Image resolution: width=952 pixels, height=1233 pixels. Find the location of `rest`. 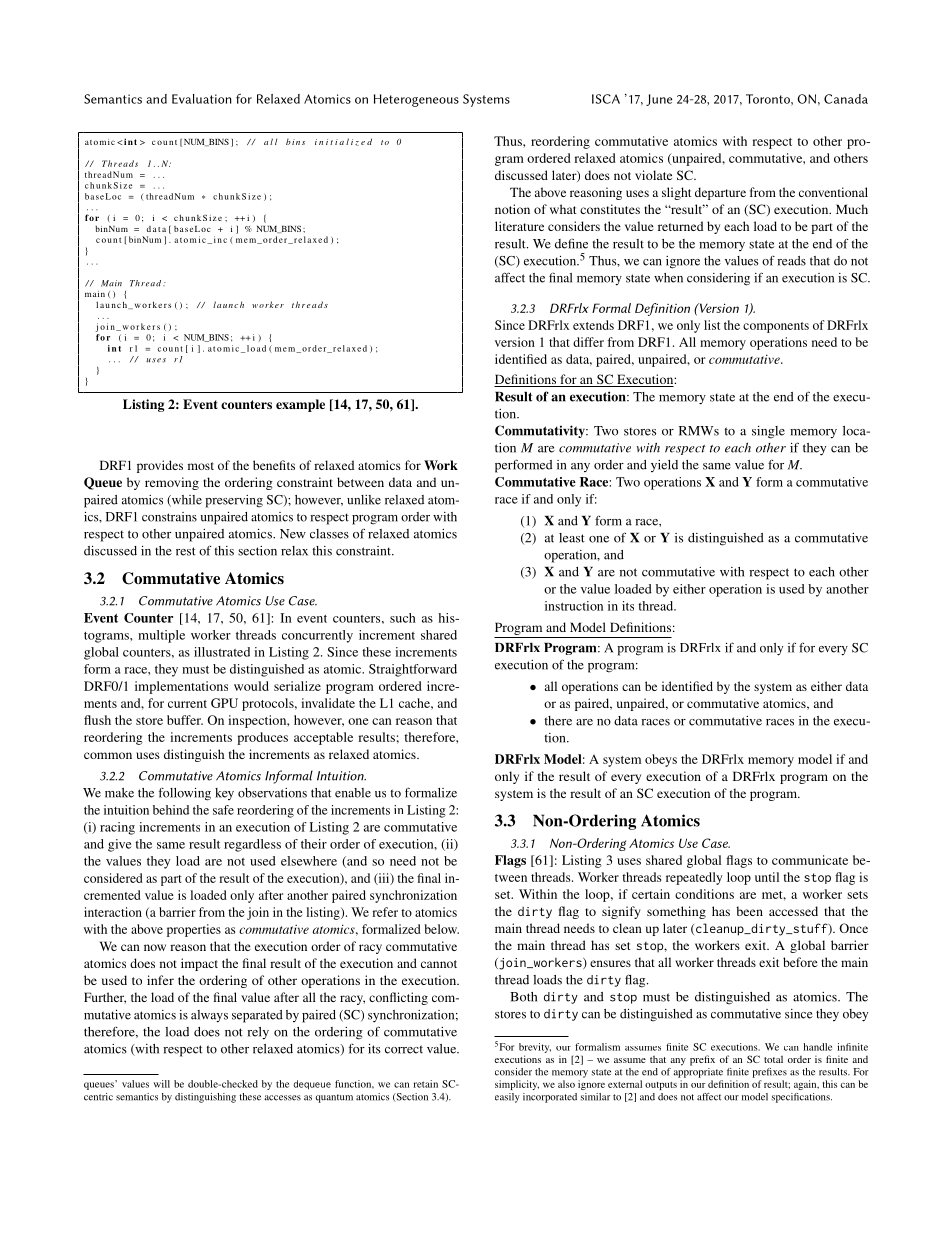

rest is located at coordinates (186, 551).
